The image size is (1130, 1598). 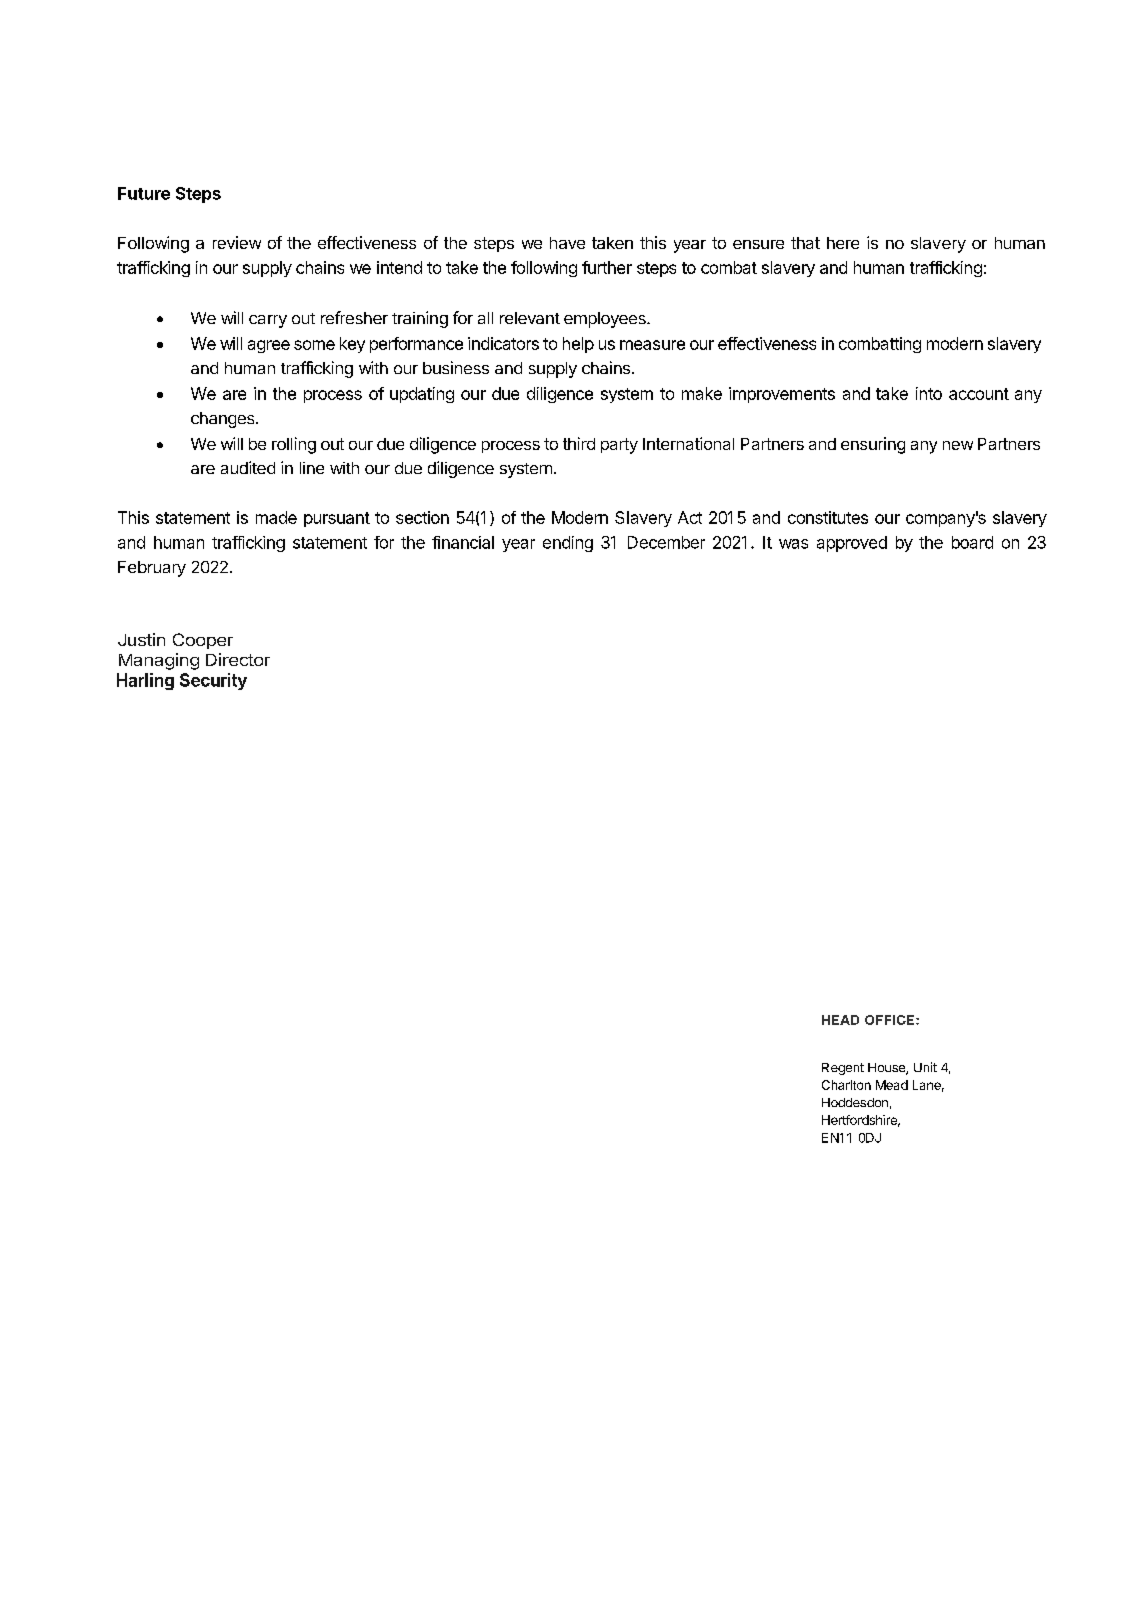 I want to click on ensuring, so click(x=873, y=445).
